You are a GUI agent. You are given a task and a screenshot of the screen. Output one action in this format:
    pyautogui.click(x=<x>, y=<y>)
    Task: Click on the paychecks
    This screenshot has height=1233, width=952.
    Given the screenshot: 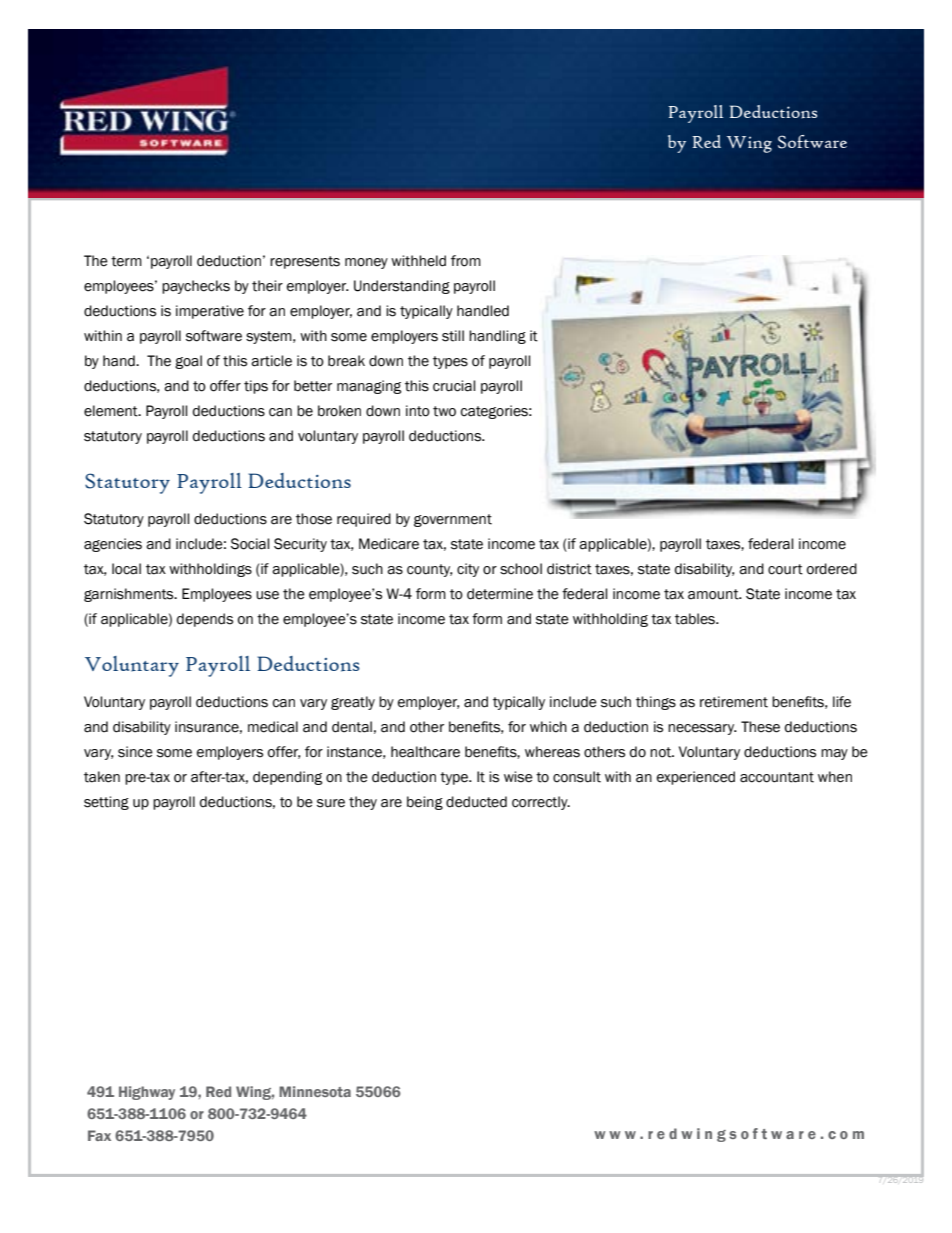 What is the action you would take?
    pyautogui.click(x=196, y=287)
